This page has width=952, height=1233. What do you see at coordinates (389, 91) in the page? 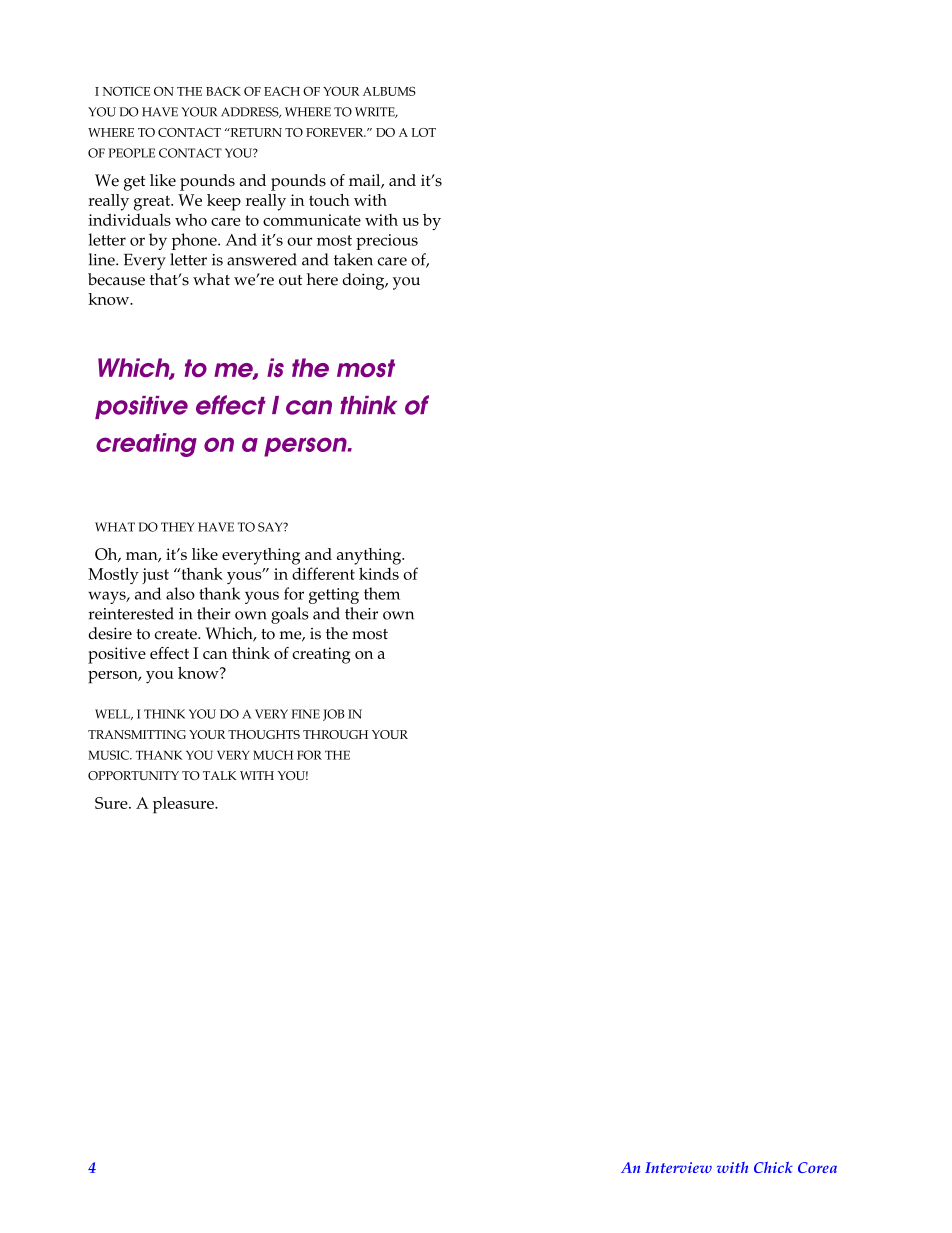
I see `ALBUMS` at bounding box center [389, 91].
